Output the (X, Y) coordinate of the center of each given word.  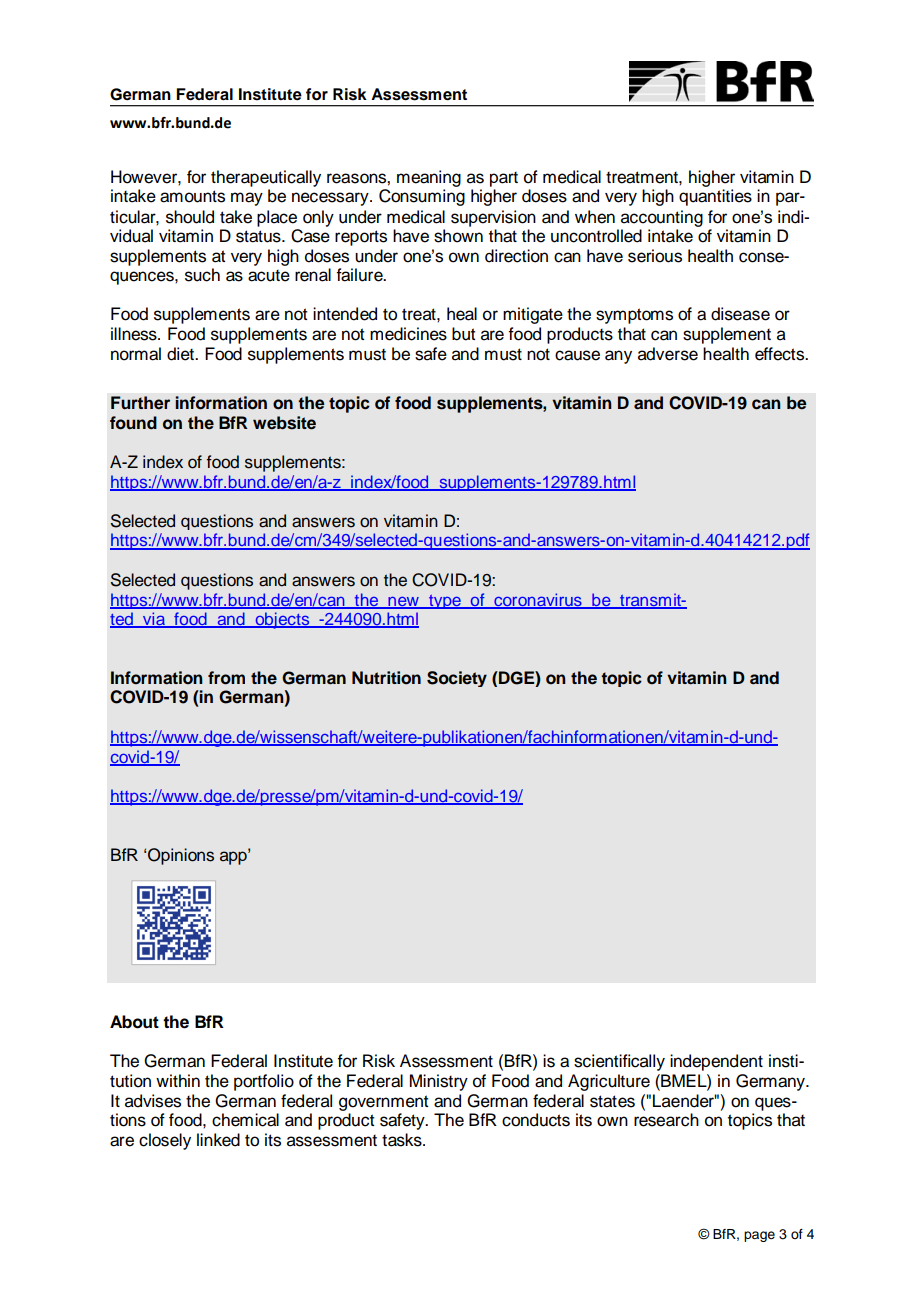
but (463, 334)
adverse (668, 354)
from (226, 678)
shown (458, 236)
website (284, 423)
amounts (192, 196)
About (134, 1022)
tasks (403, 1140)
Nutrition (386, 678)
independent (716, 1062)
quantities (715, 197)
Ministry (439, 1082)
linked (218, 1140)
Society (457, 679)
